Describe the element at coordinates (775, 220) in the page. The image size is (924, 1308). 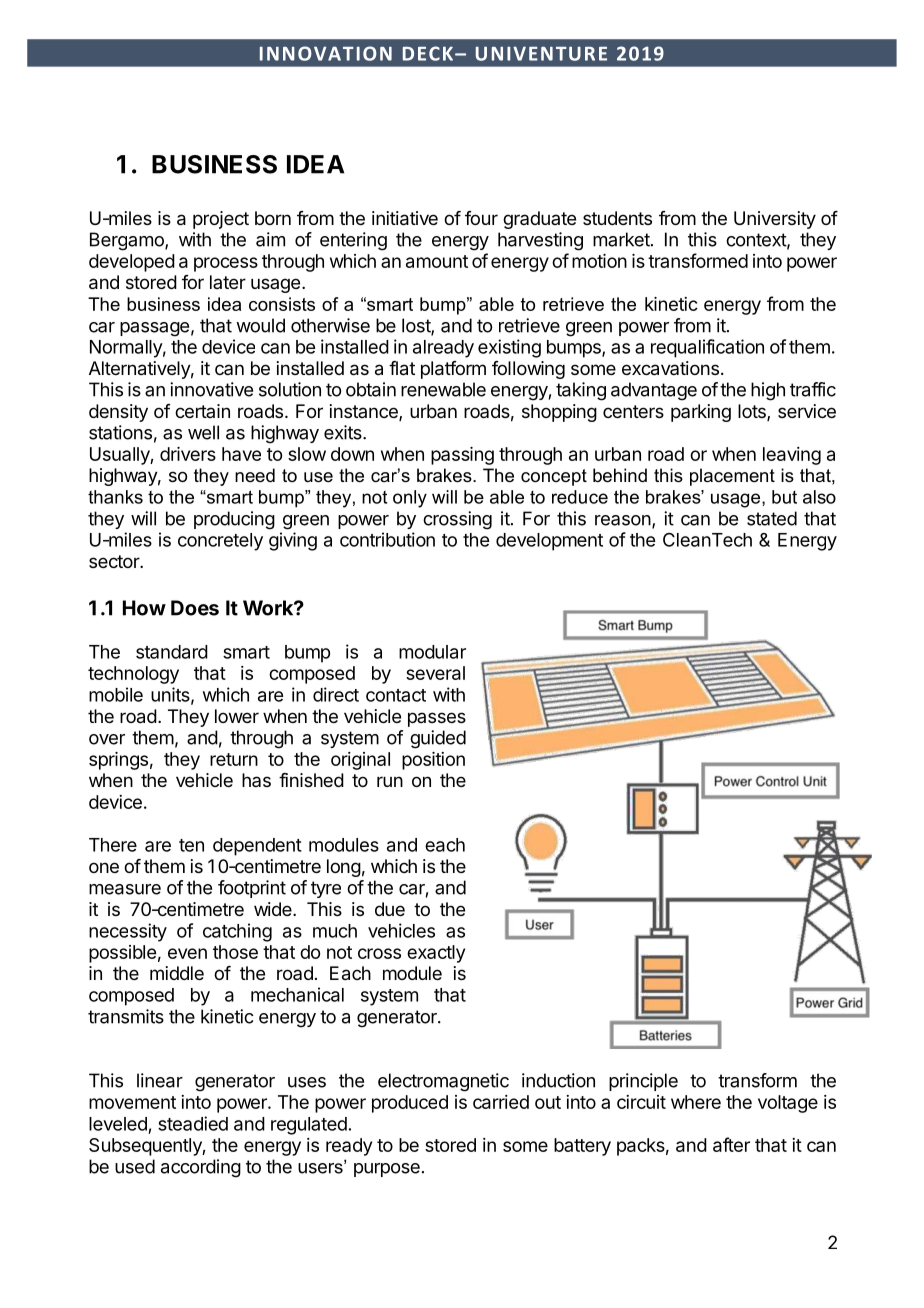
I see `University` at that location.
